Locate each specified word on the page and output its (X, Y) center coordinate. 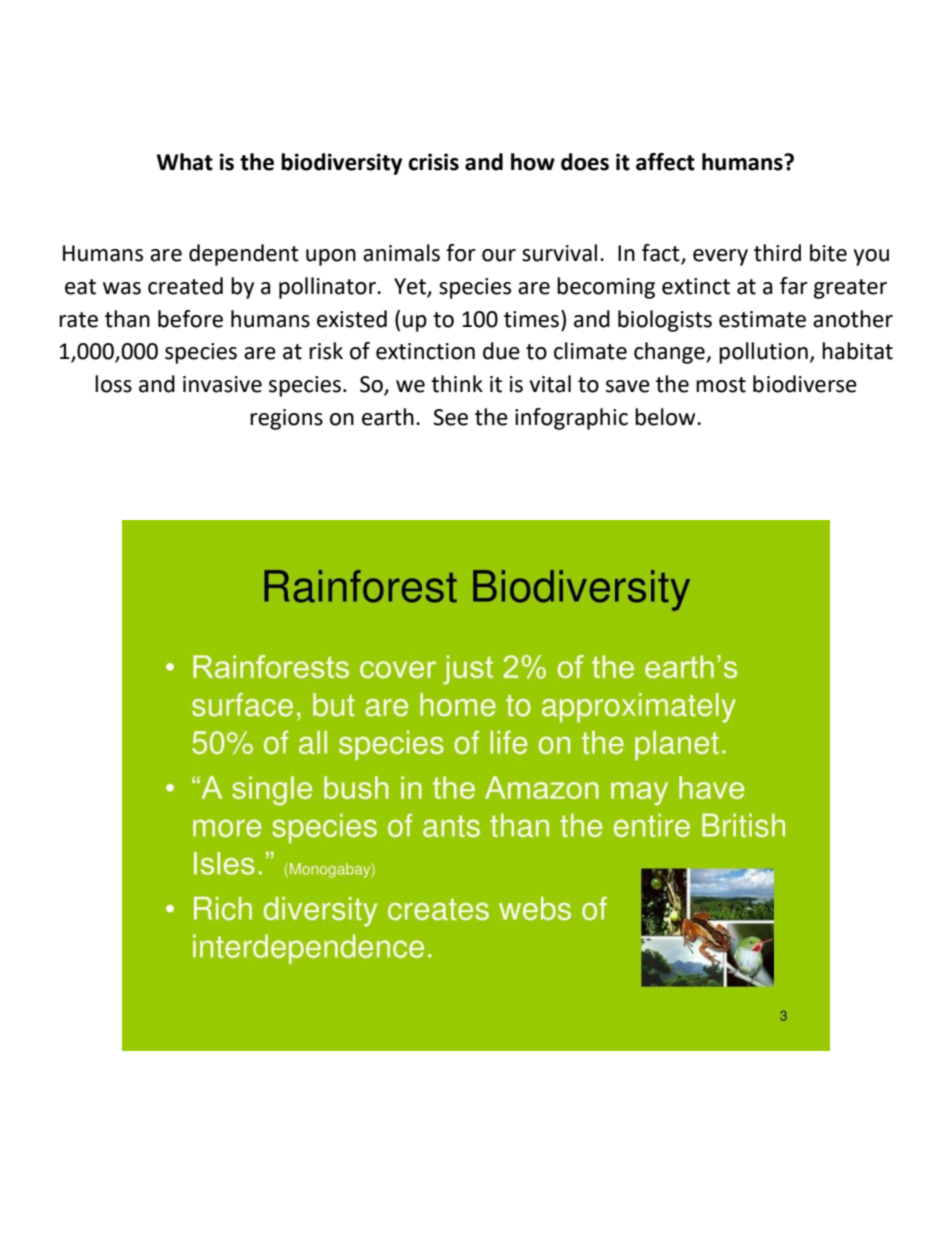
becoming (606, 288)
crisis (433, 162)
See (450, 417)
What (185, 162)
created (185, 286)
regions (286, 419)
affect (665, 162)
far (794, 286)
